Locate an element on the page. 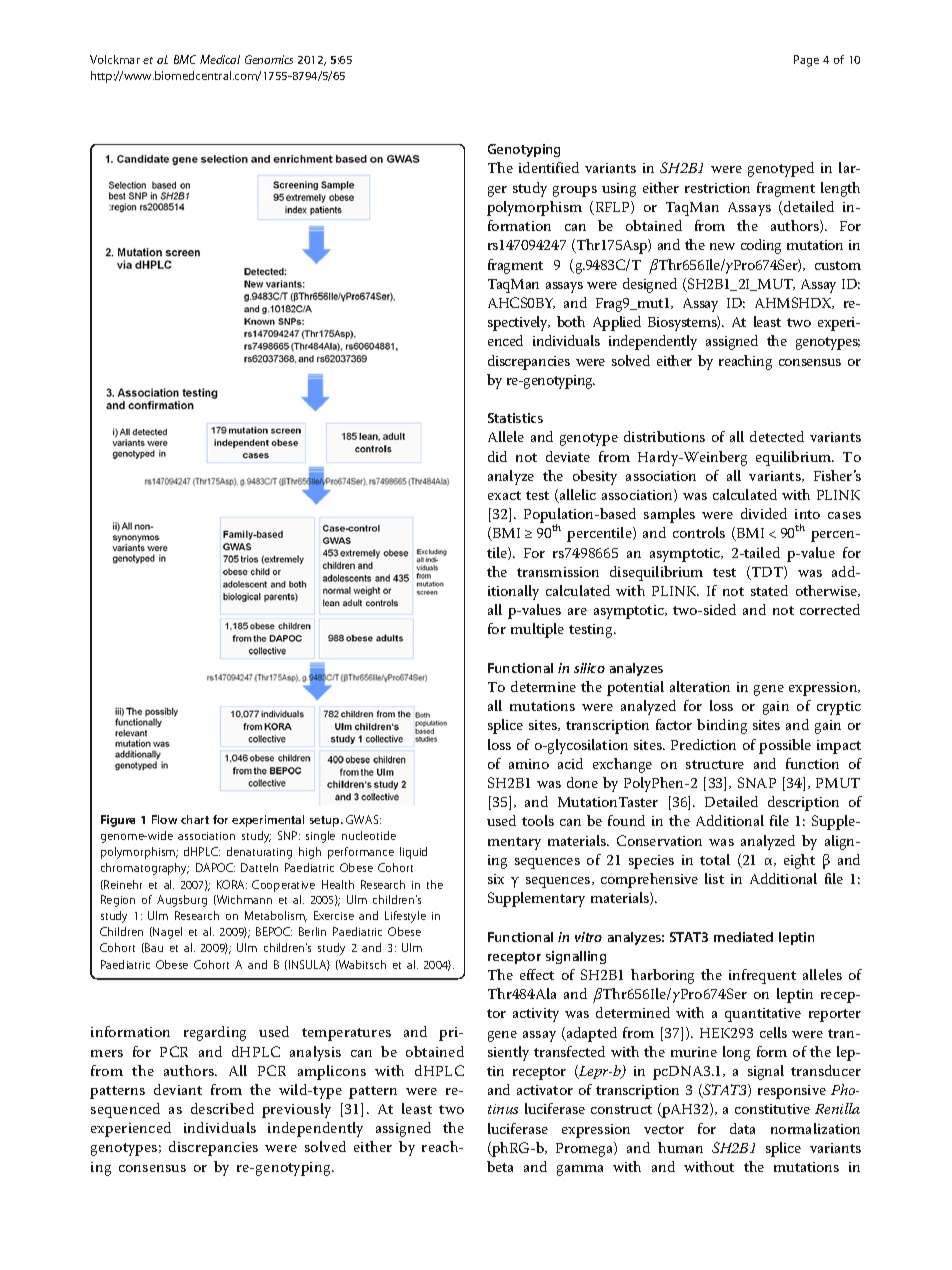  six is located at coordinates (496, 879).
